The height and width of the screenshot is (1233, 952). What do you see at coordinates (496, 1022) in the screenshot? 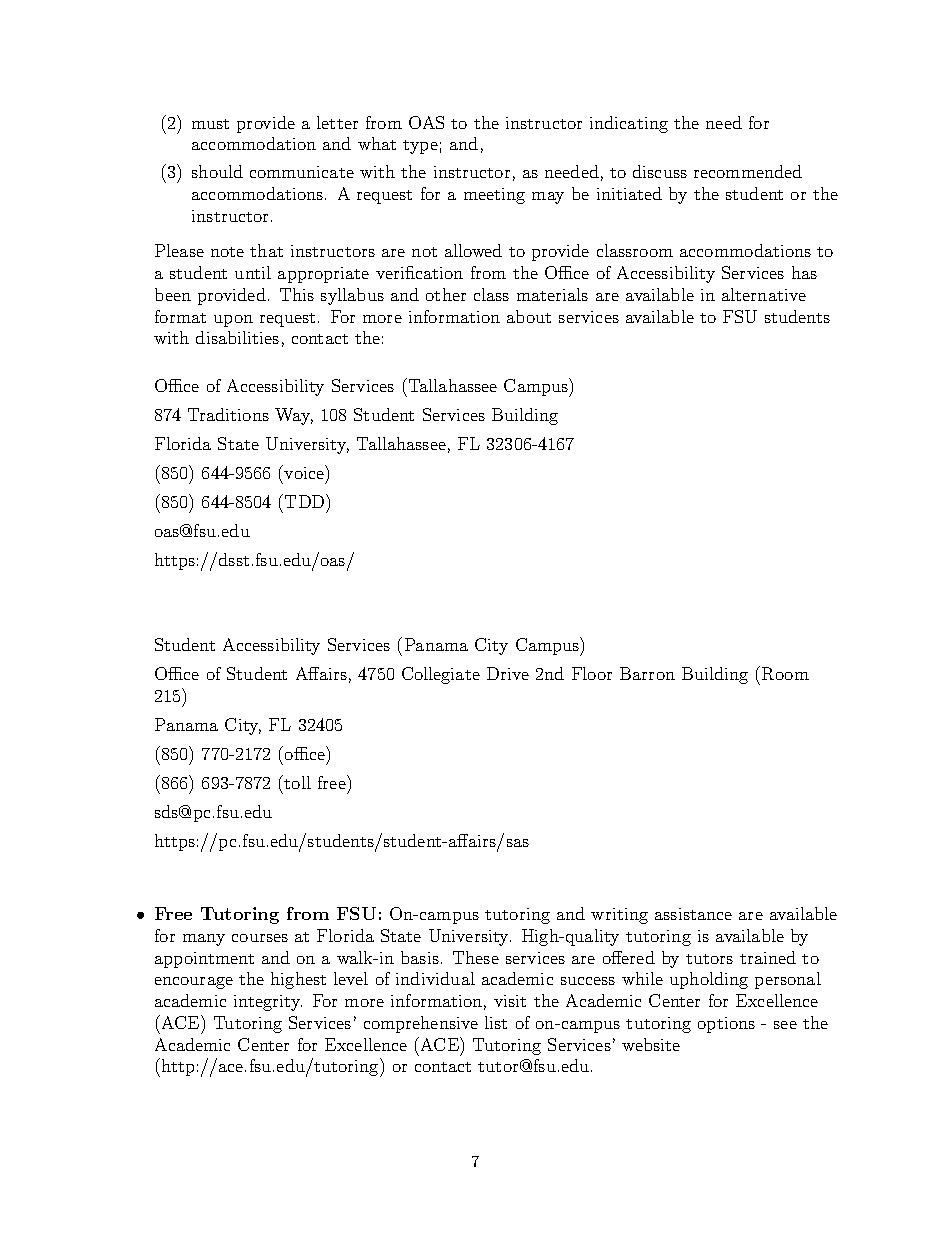
I see `list` at bounding box center [496, 1022].
